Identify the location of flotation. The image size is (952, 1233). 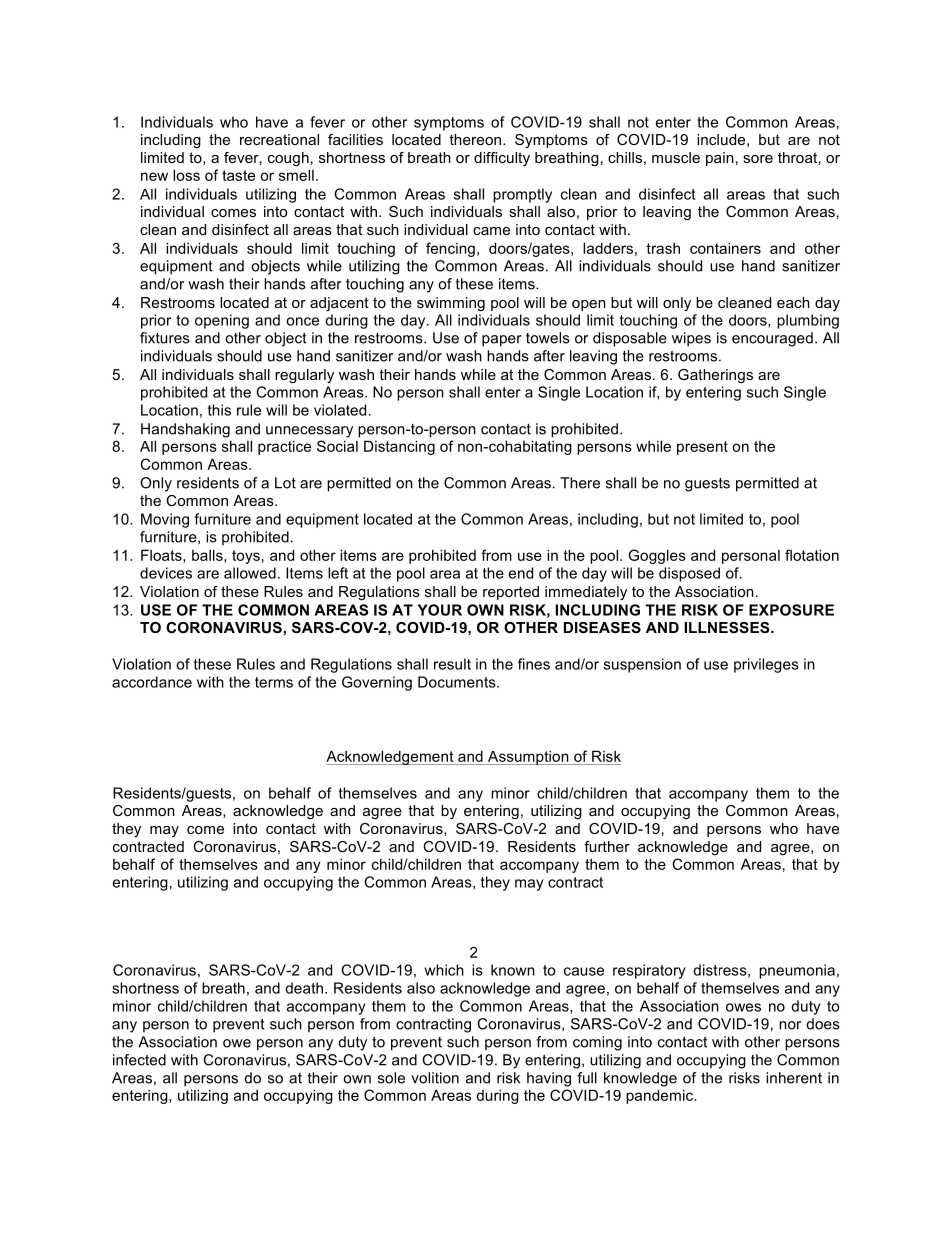
(812, 555).
